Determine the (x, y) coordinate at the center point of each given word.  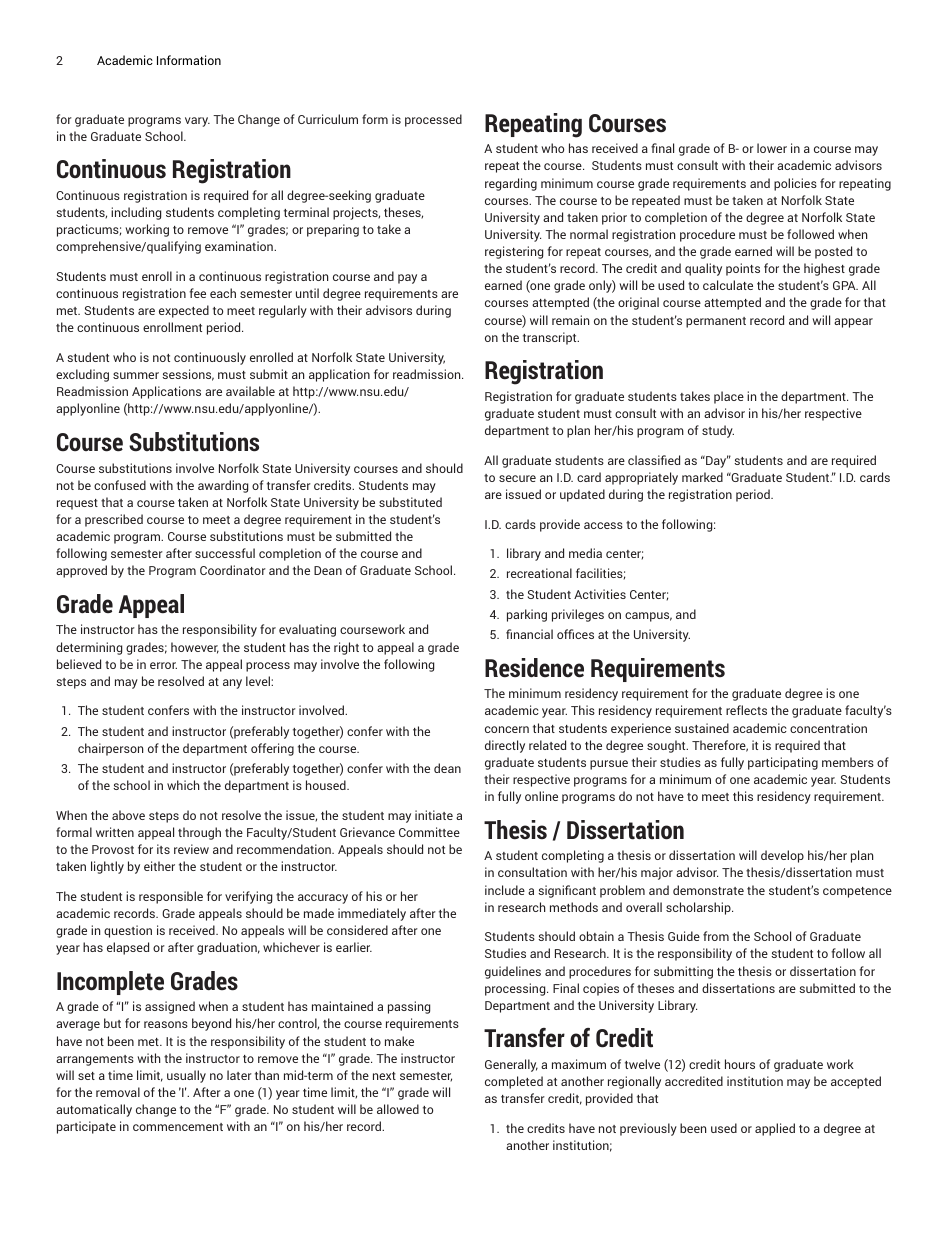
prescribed (114, 520)
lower (772, 148)
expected (184, 311)
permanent (716, 322)
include (505, 890)
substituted (410, 502)
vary (197, 122)
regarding (511, 184)
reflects (746, 710)
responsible (171, 897)
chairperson (110, 749)
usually (186, 1076)
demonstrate (708, 890)
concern (507, 729)
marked (702, 477)
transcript (551, 338)
